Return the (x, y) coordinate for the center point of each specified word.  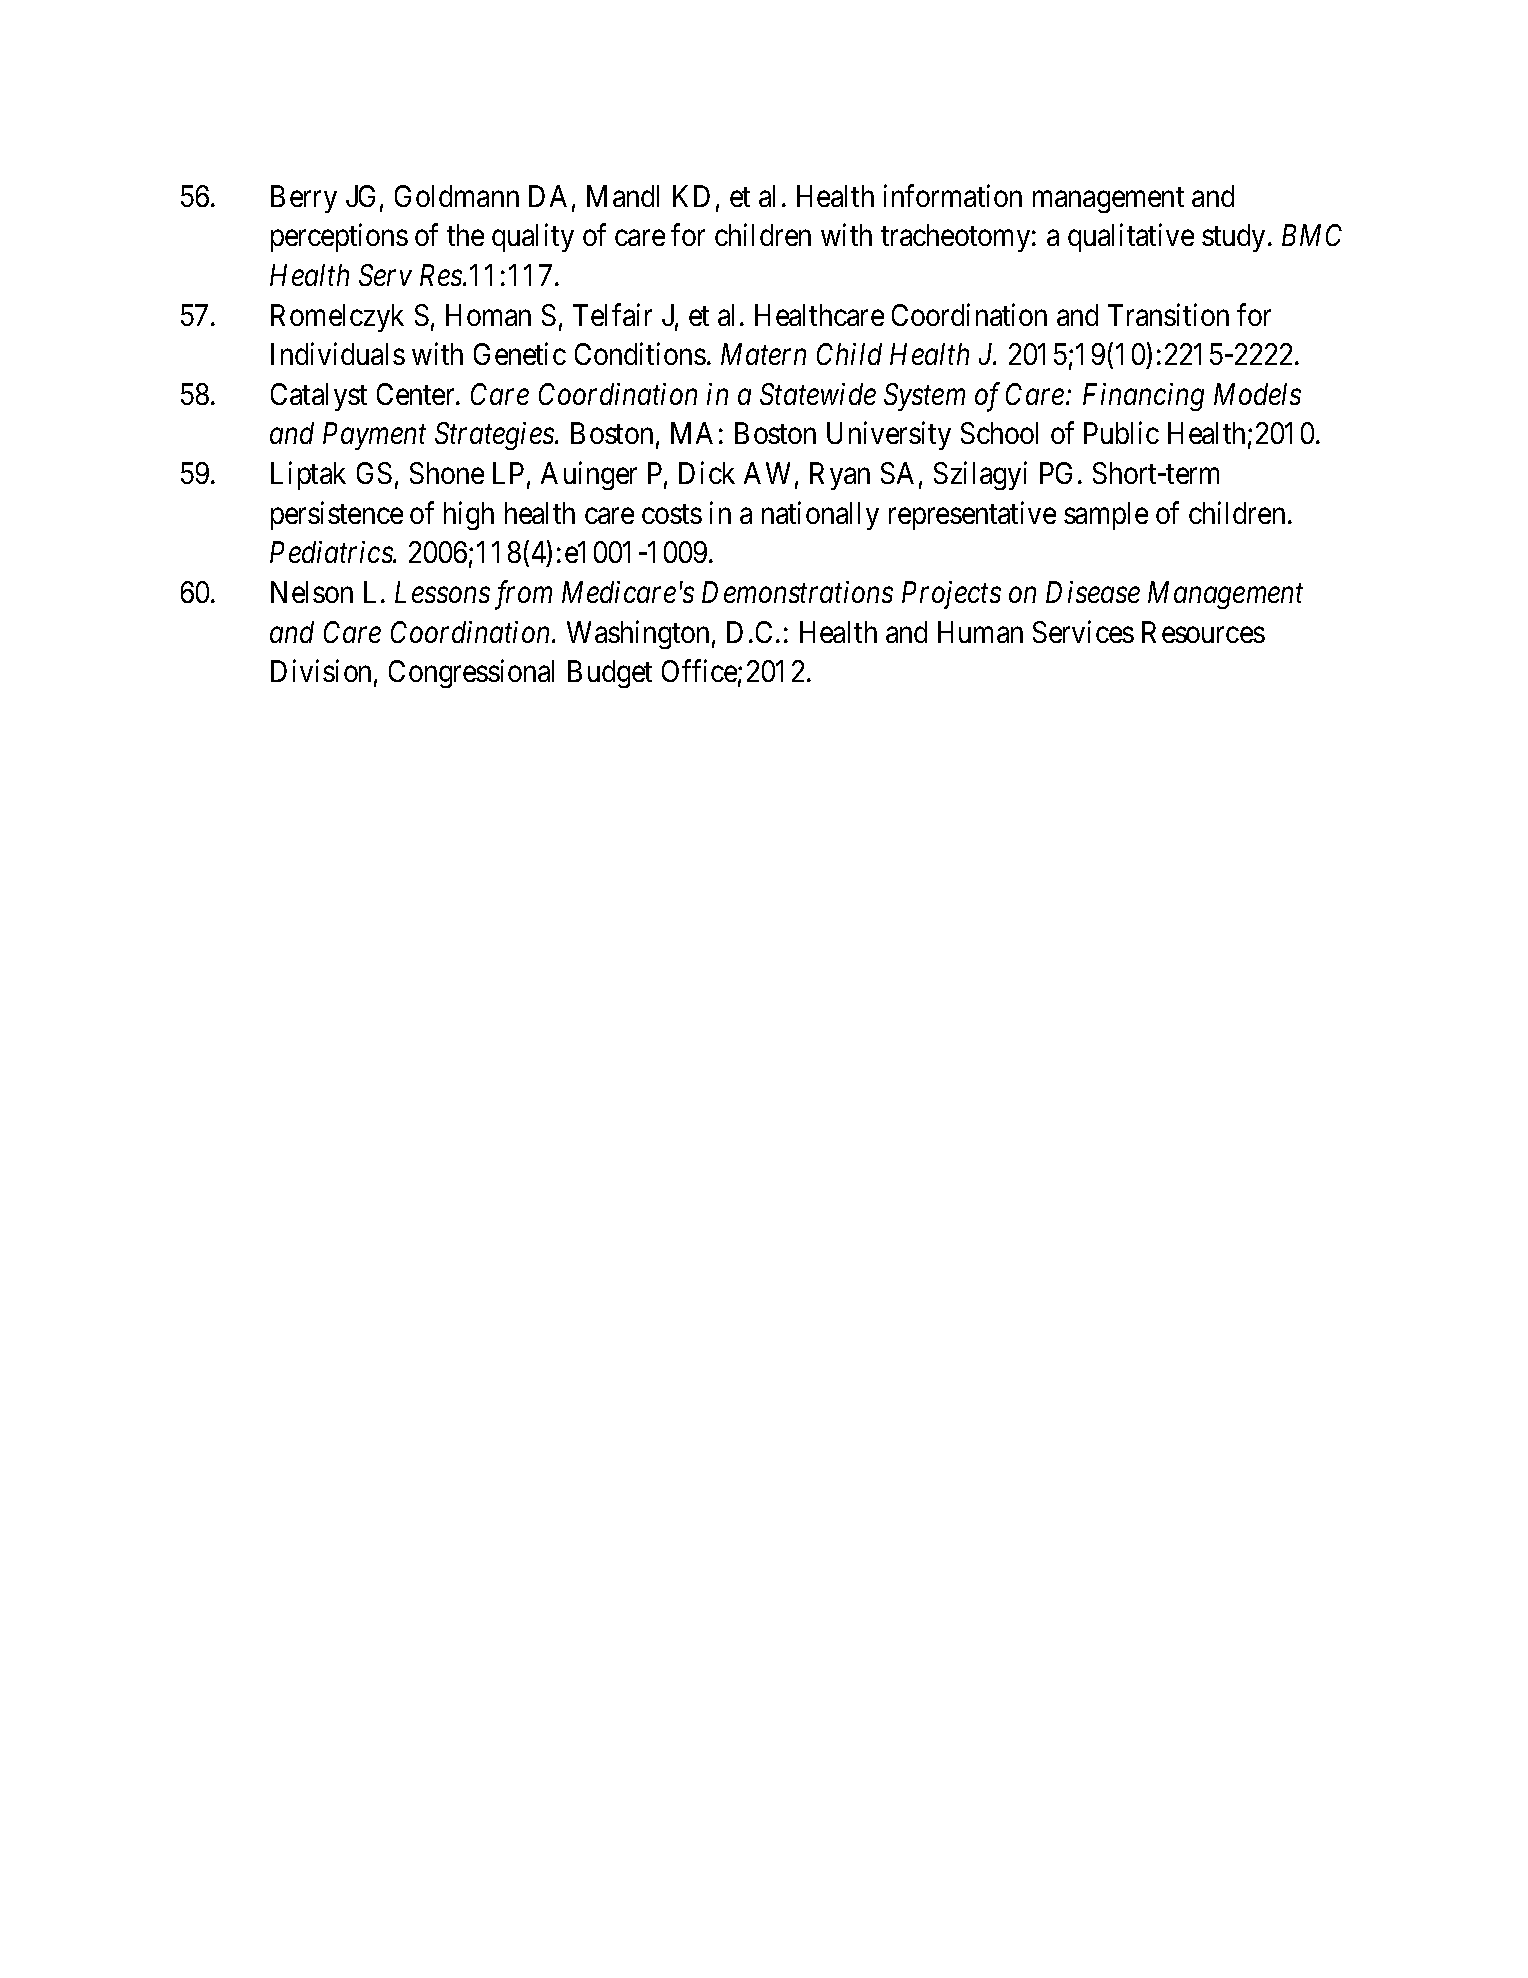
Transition (1168, 314)
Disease (1093, 592)
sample (1106, 516)
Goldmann (457, 196)
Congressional (471, 674)
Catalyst (319, 397)
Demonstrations (797, 592)
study (1233, 238)
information (953, 195)
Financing (1143, 397)
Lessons (442, 592)
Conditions (640, 354)
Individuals (338, 354)
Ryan (840, 476)
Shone (447, 473)
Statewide (818, 394)
